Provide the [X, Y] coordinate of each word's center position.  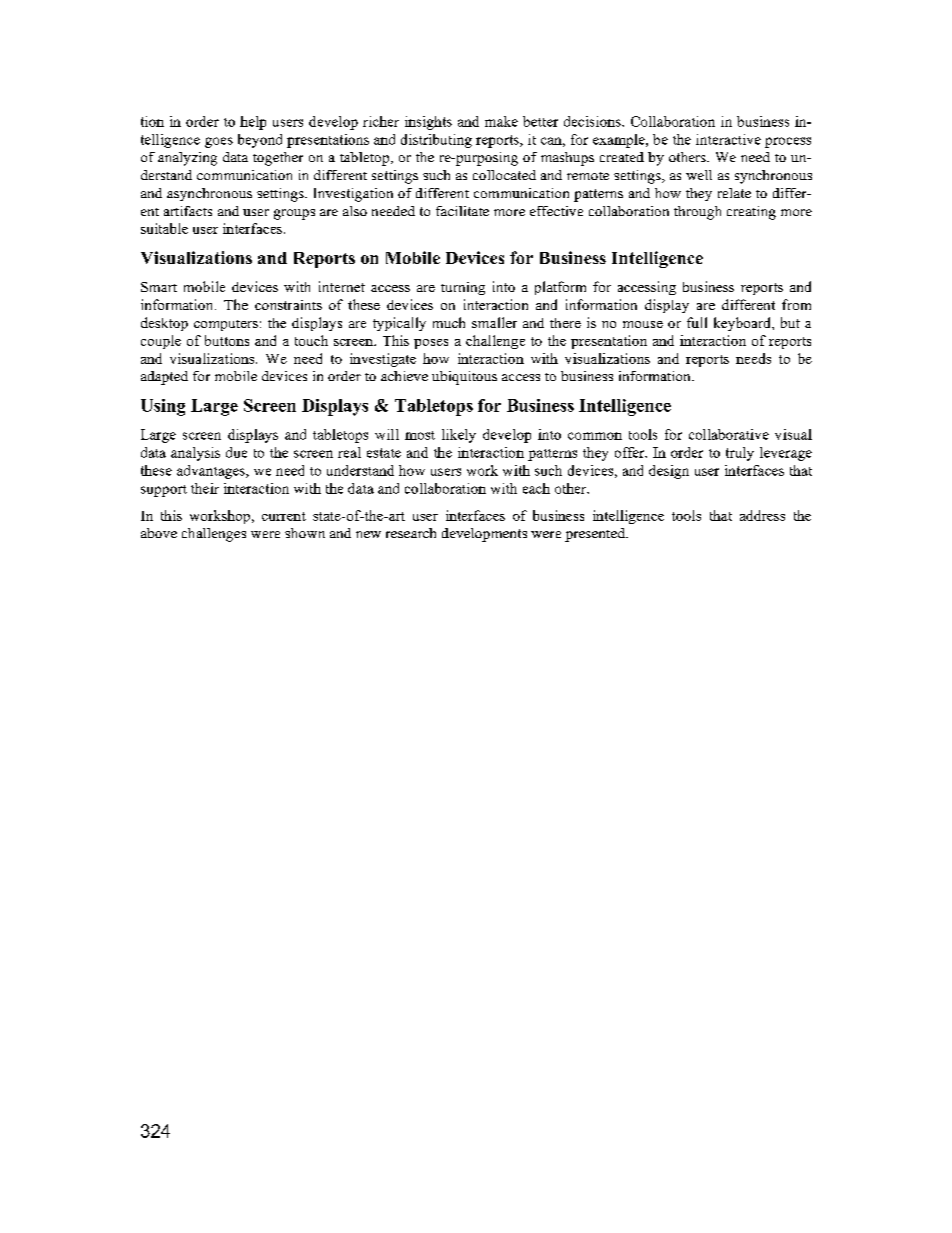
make [501, 121]
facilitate [462, 211]
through [697, 213]
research [411, 533]
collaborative [729, 434]
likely [459, 436]
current [284, 516]
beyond [260, 141]
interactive [728, 139]
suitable [164, 228]
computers [226, 325]
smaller [494, 322]
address [762, 515]
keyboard [743, 324]
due [236, 452]
